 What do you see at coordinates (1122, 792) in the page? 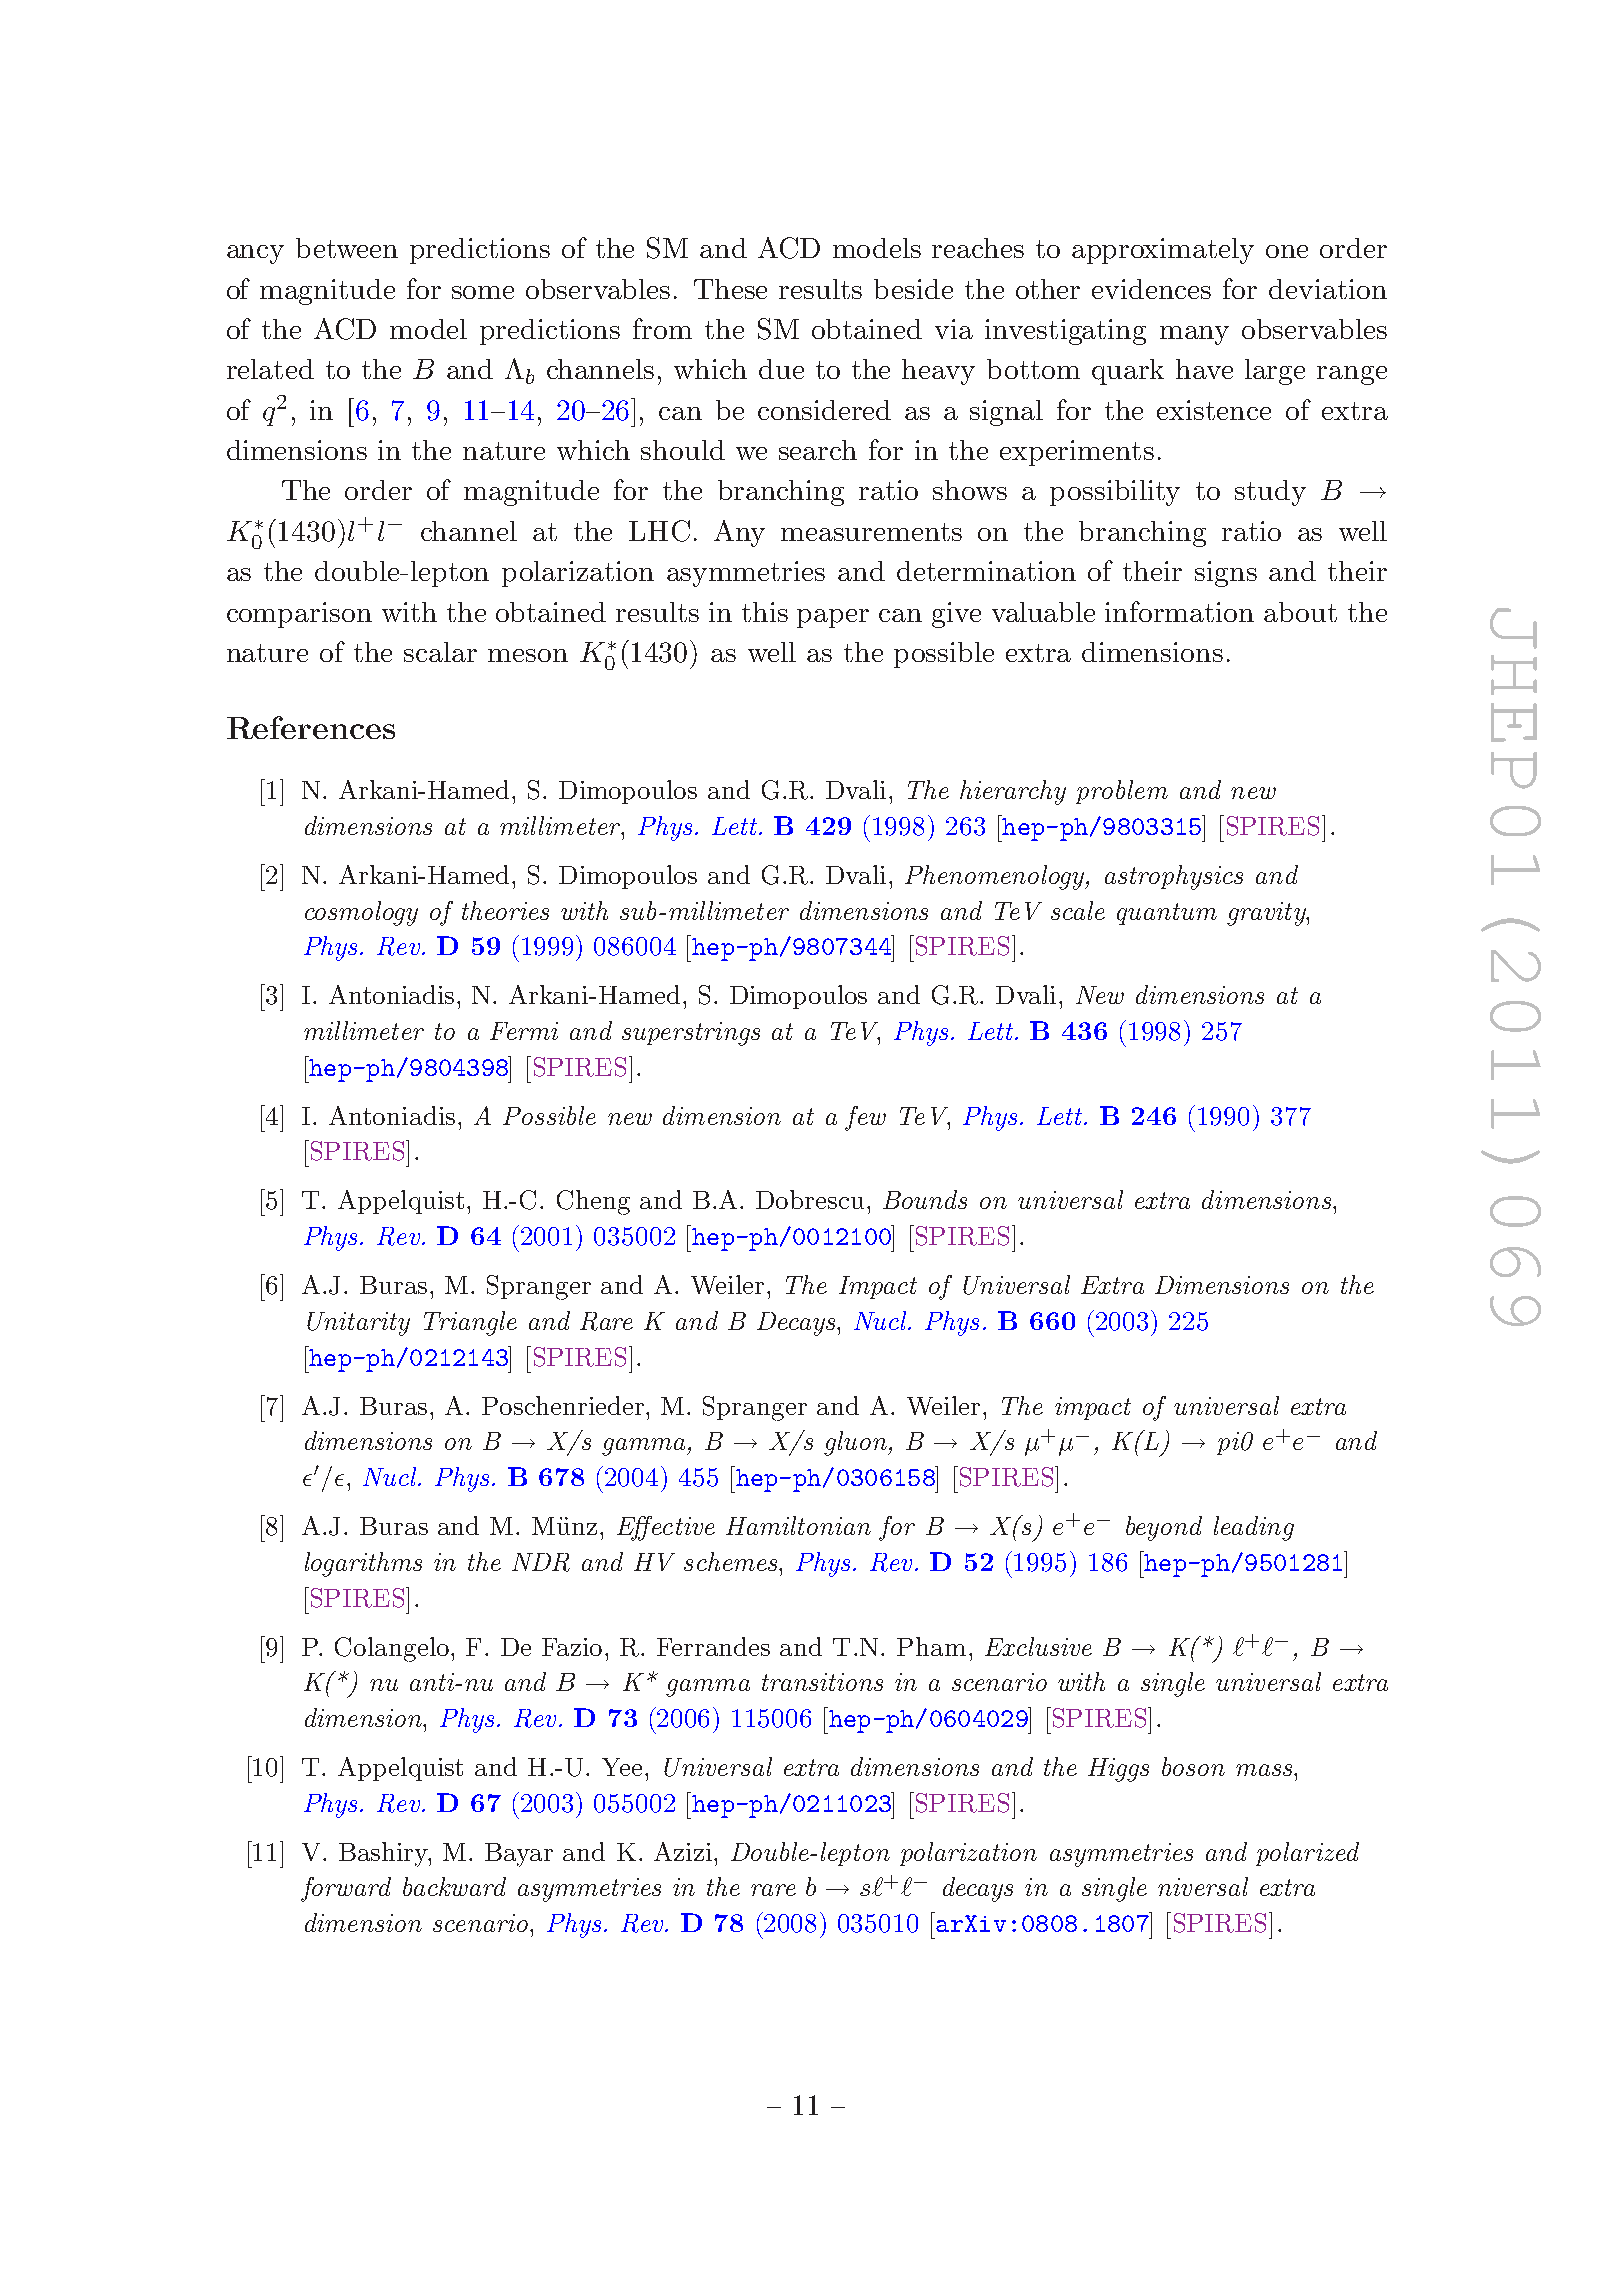
I see `problem` at bounding box center [1122, 792].
